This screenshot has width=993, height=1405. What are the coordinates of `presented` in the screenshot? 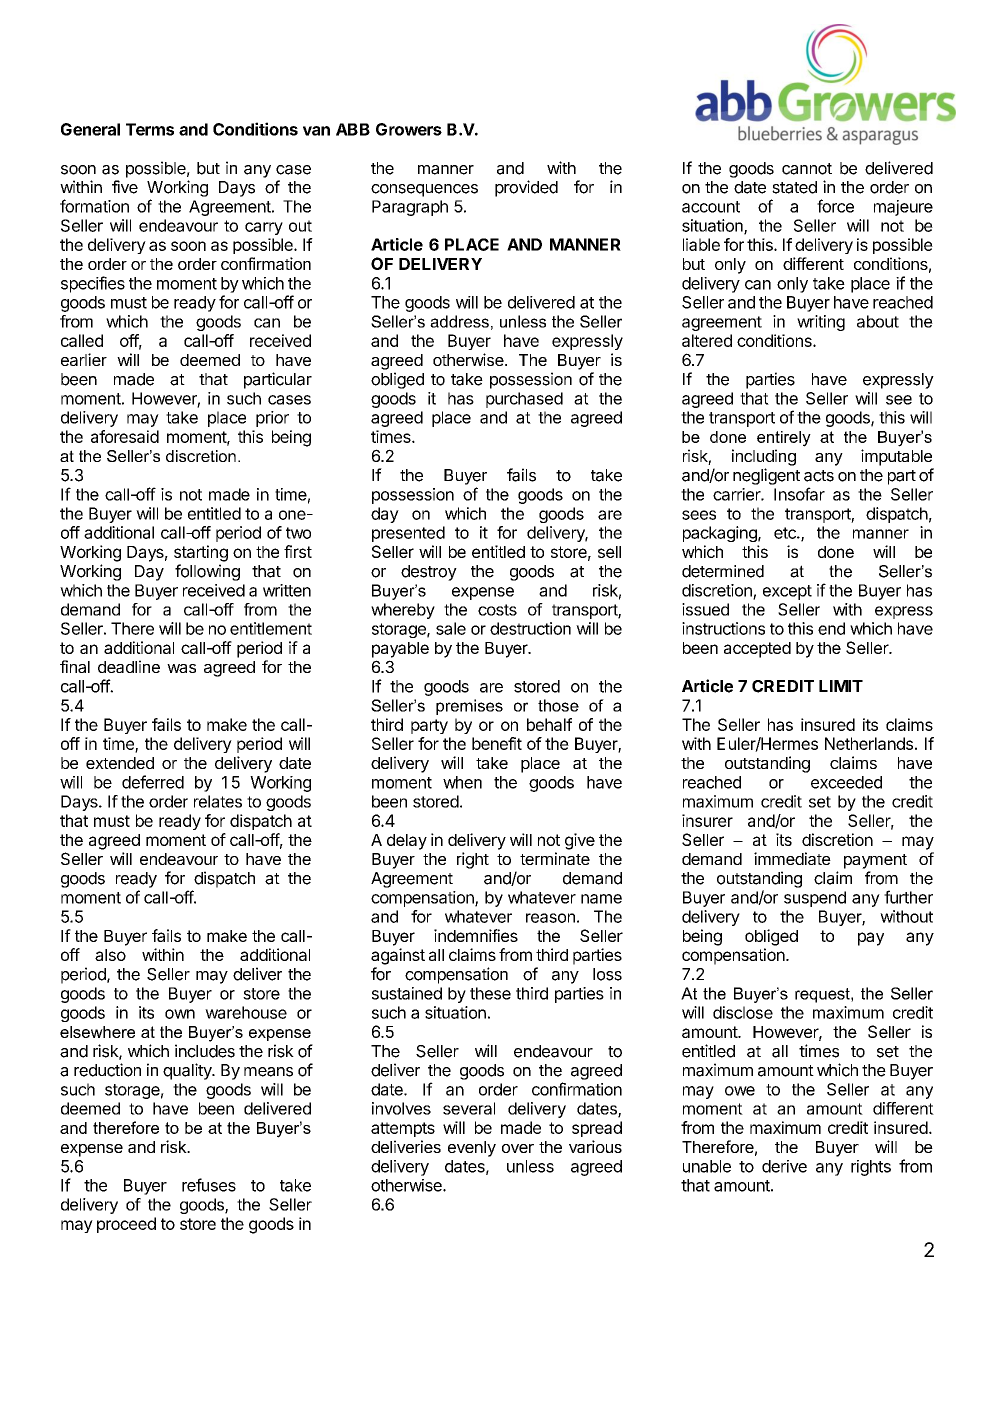 It's located at (408, 534).
